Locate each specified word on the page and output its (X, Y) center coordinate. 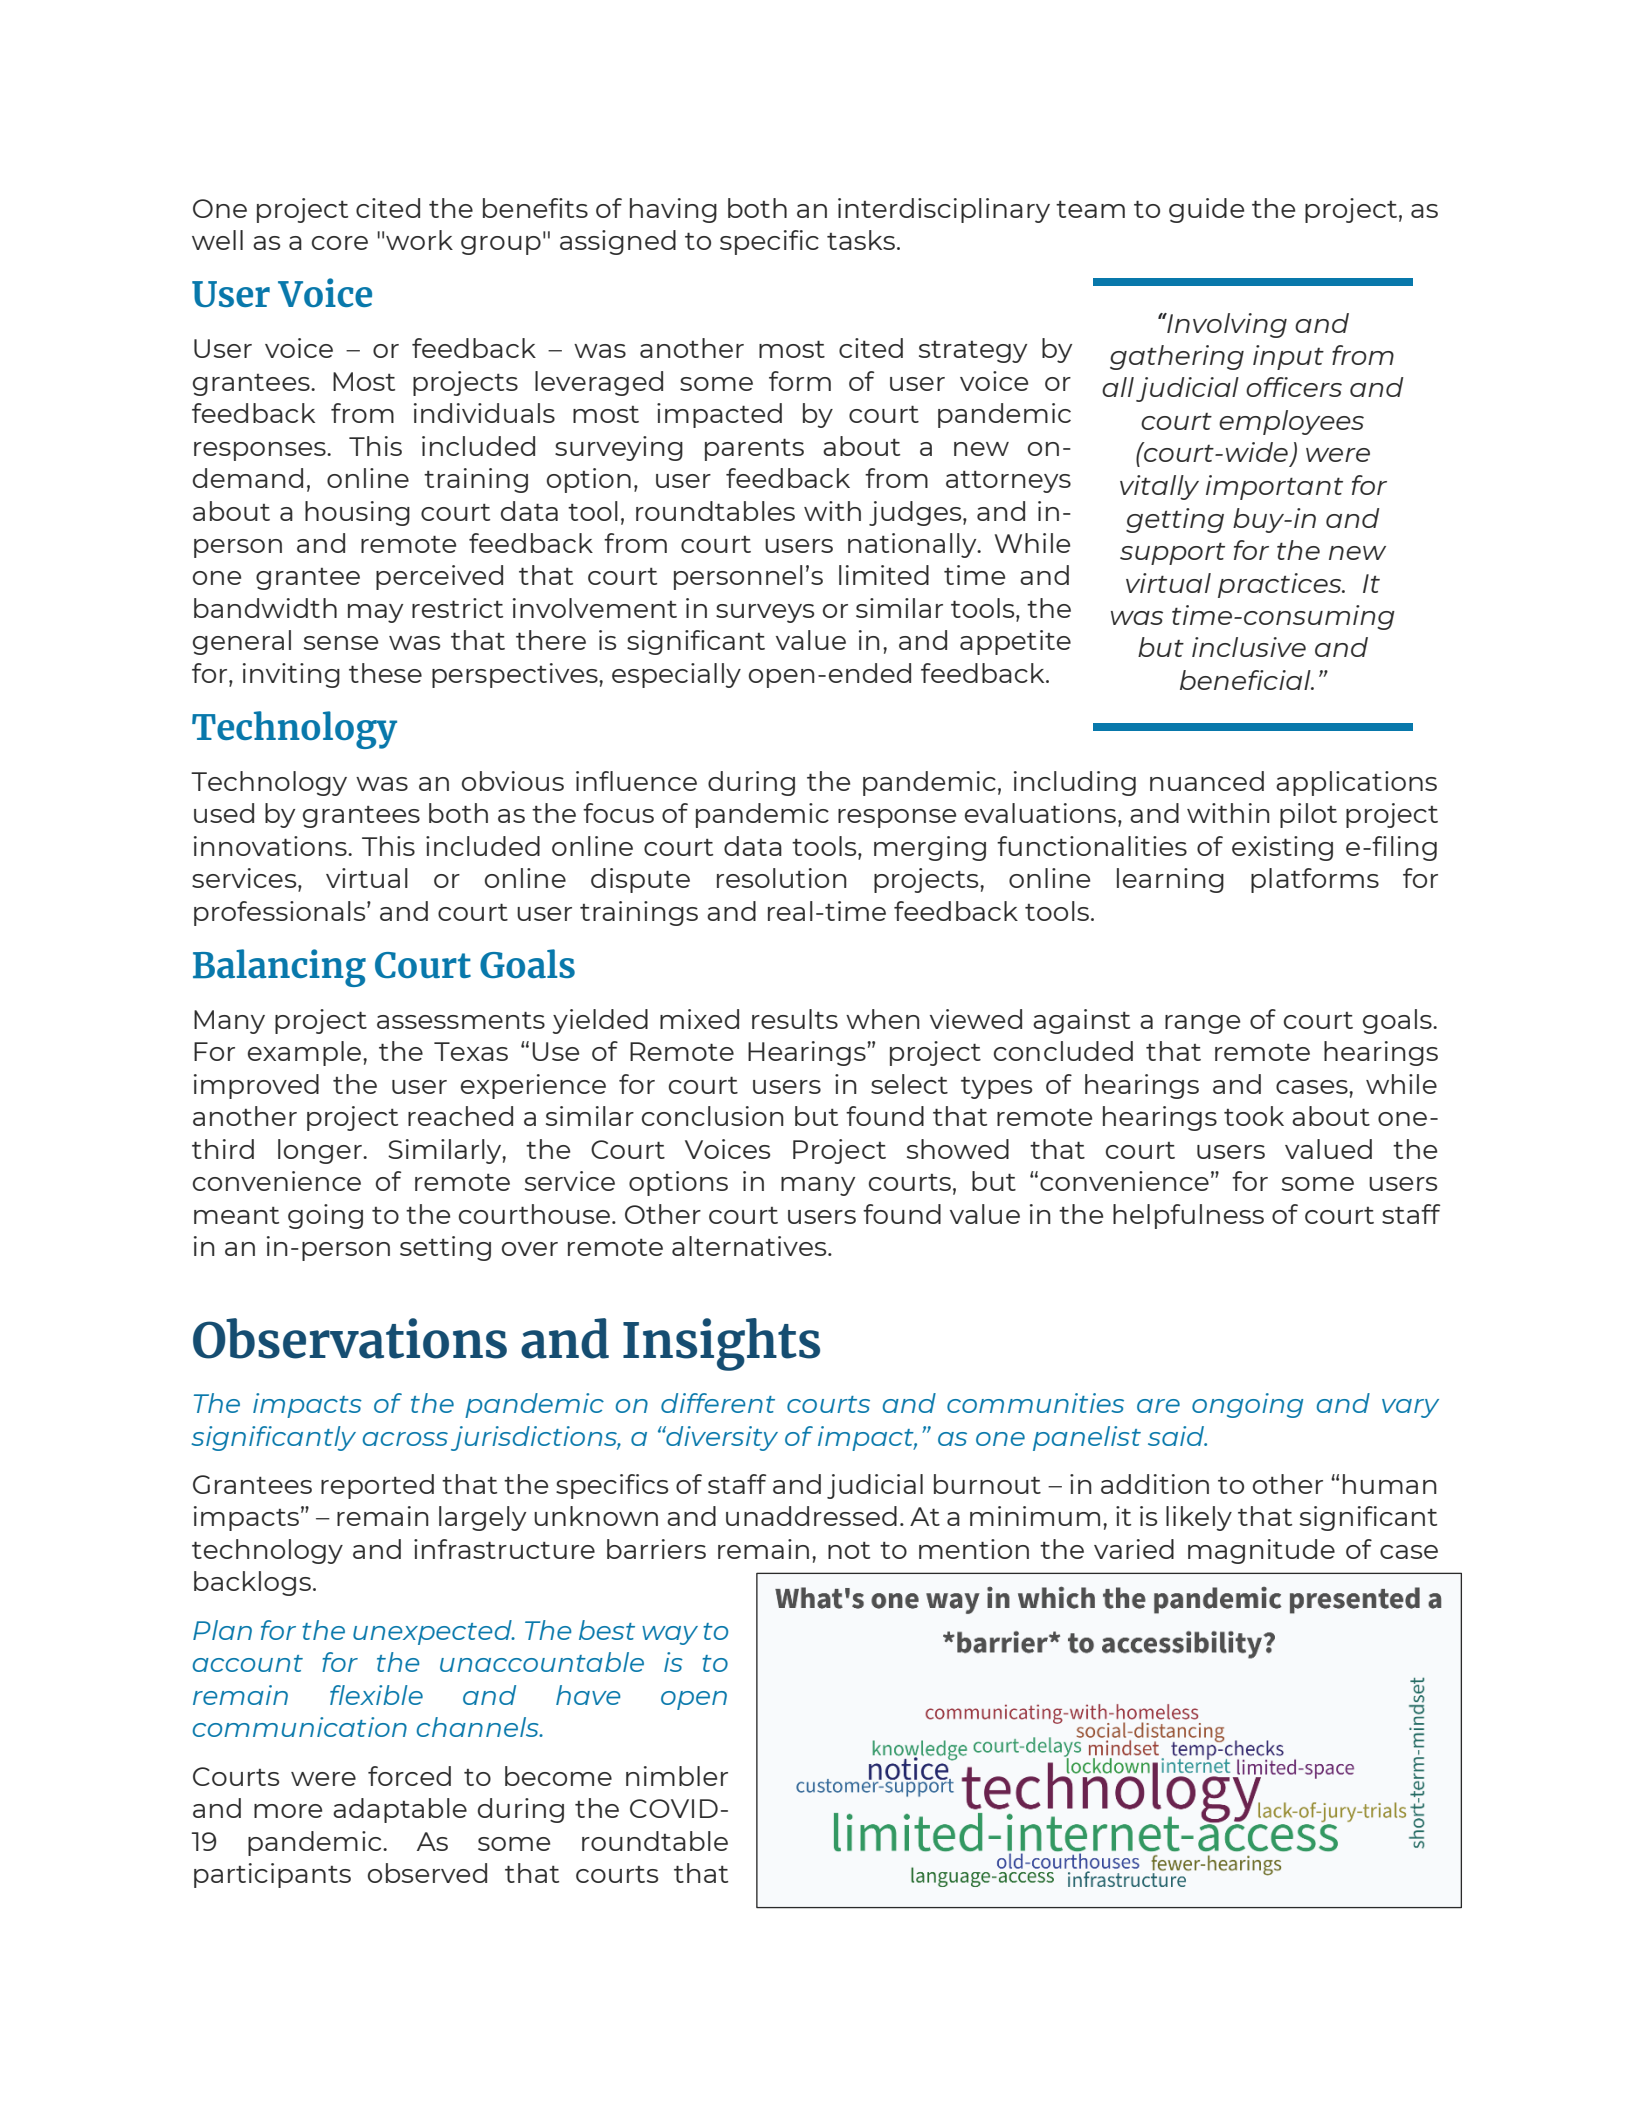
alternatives (750, 1246)
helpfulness (1188, 1216)
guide (1206, 210)
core (340, 243)
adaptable (400, 1810)
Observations (350, 1338)
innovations (271, 846)
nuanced (1207, 781)
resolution (782, 878)
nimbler (677, 1776)
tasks (861, 240)
